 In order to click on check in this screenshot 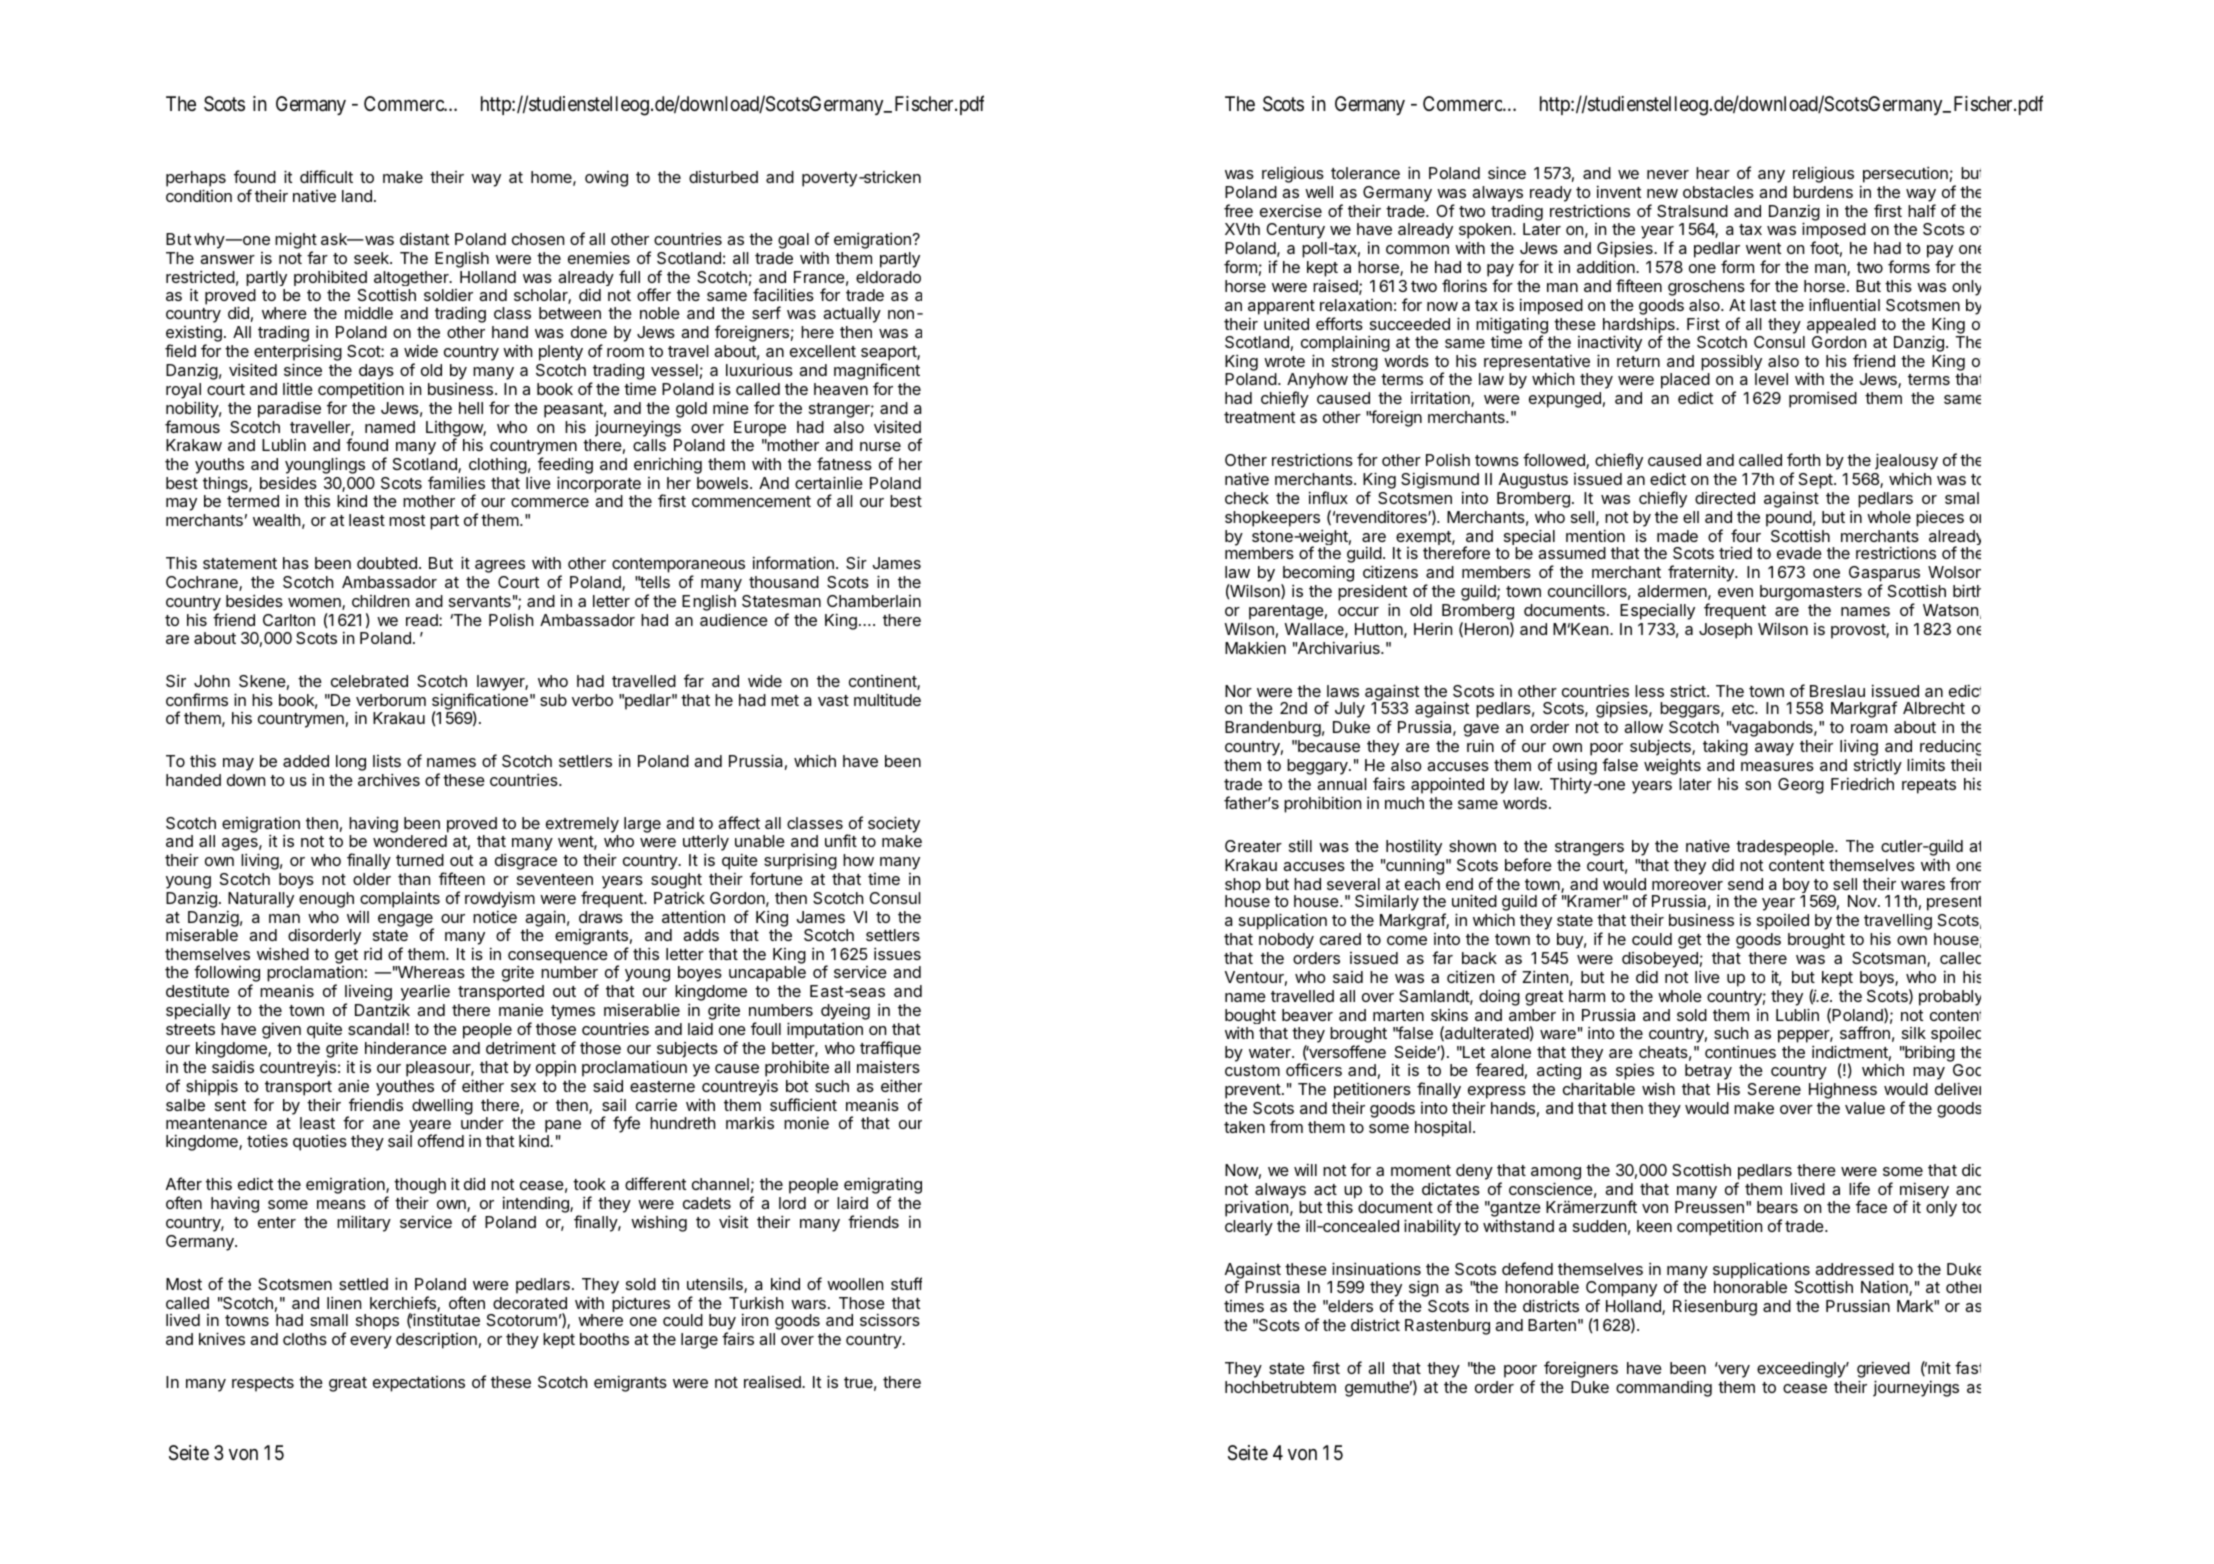, I will do `click(1247, 498)`.
